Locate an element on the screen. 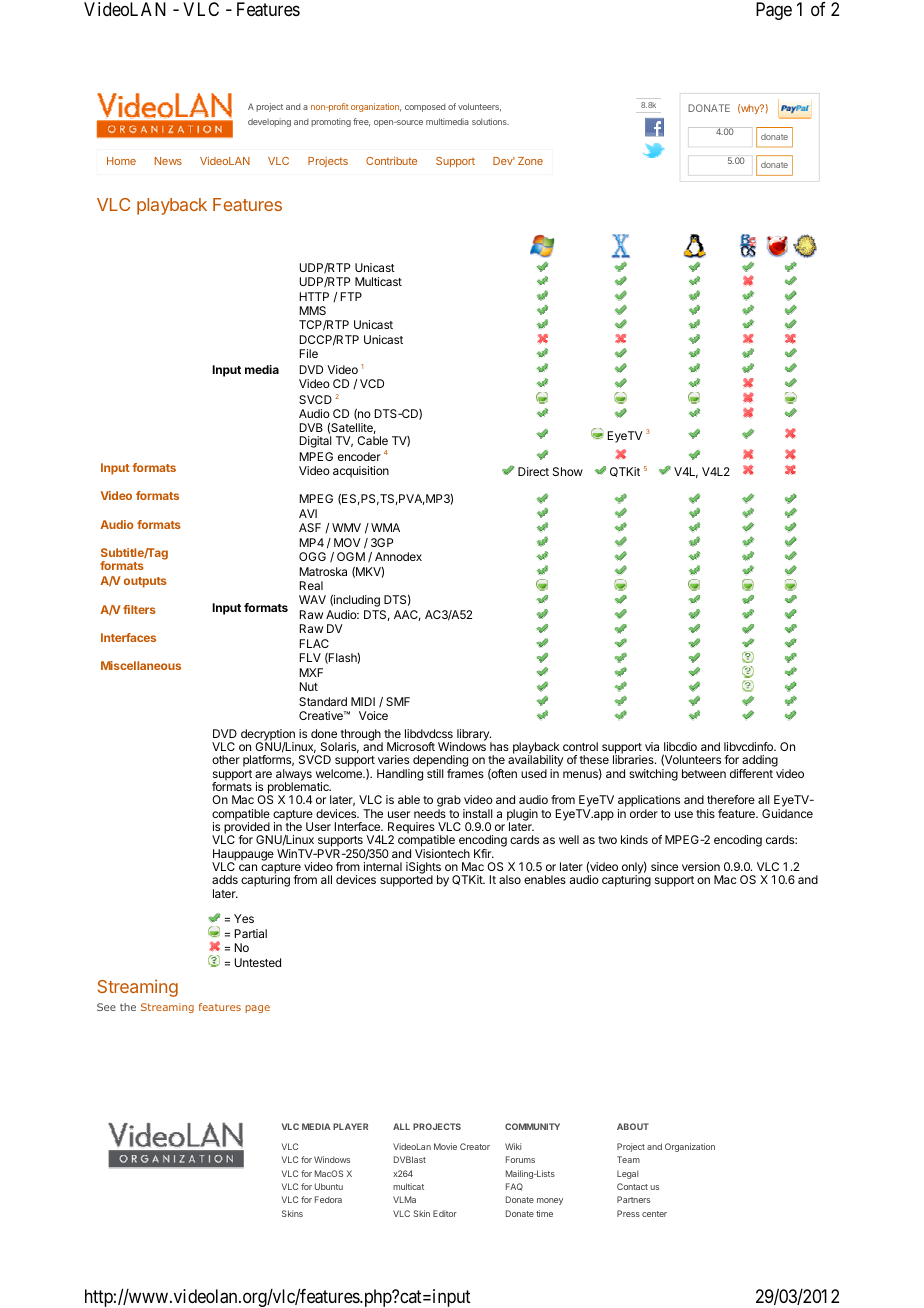 This screenshot has width=924, height=1308. SMF is located at coordinates (398, 701).
